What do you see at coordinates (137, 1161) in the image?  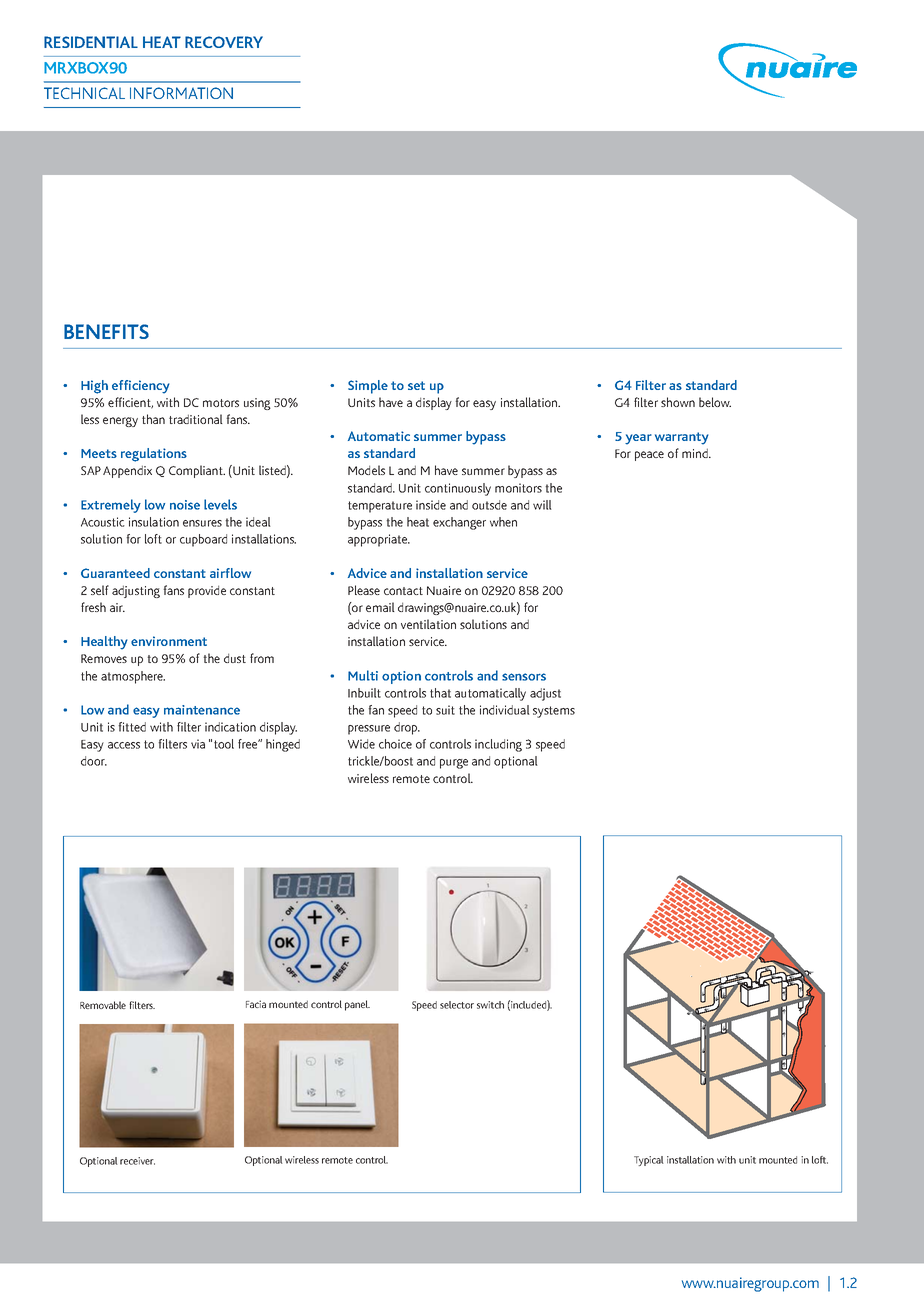 I see `receiver` at bounding box center [137, 1161].
